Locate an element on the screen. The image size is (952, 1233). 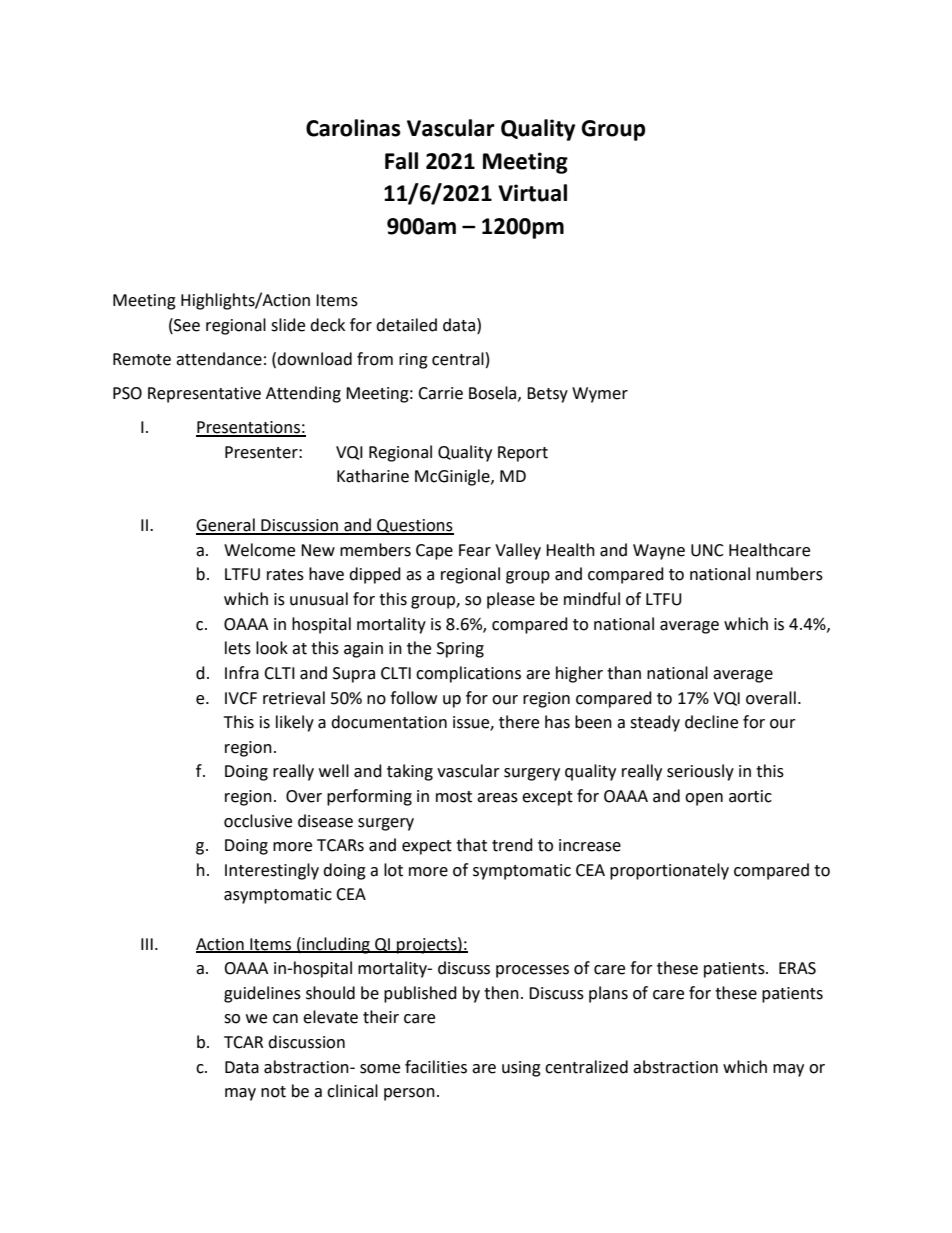
Carrie is located at coordinates (440, 393).
